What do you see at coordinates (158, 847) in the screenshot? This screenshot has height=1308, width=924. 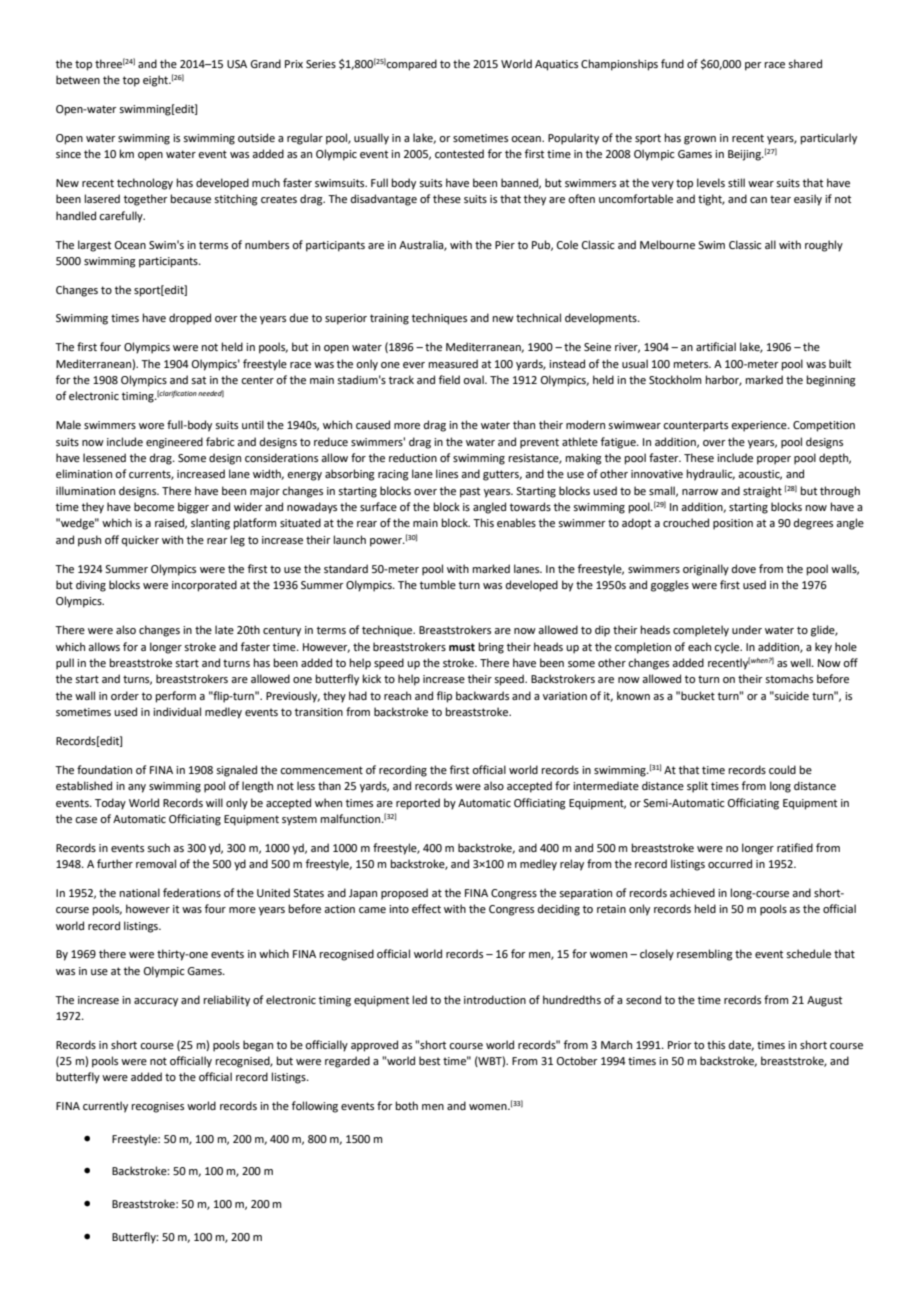 I see `such` at bounding box center [158, 847].
